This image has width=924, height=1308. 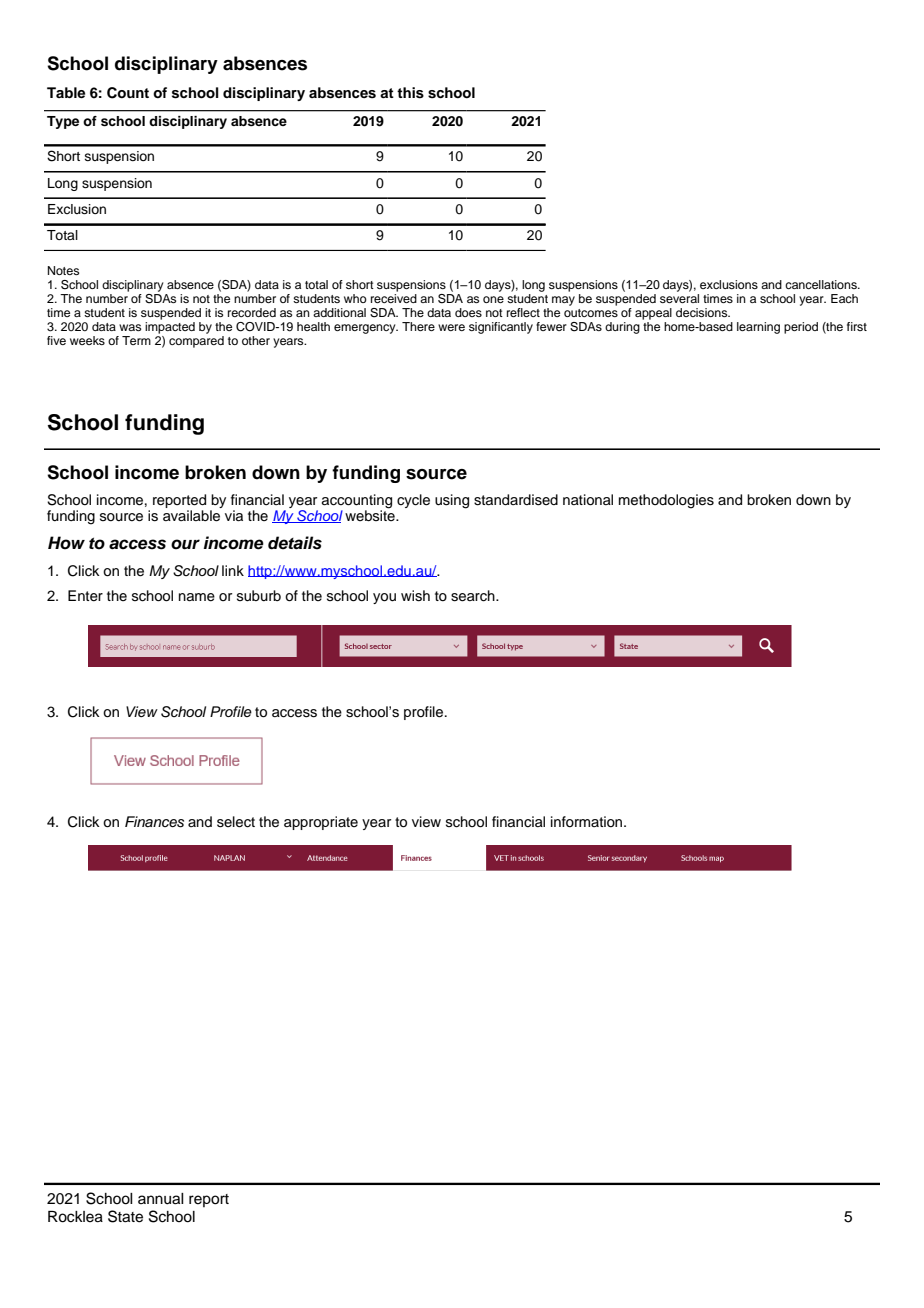 What do you see at coordinates (822, 284) in the image?
I see `cancellations` at bounding box center [822, 284].
